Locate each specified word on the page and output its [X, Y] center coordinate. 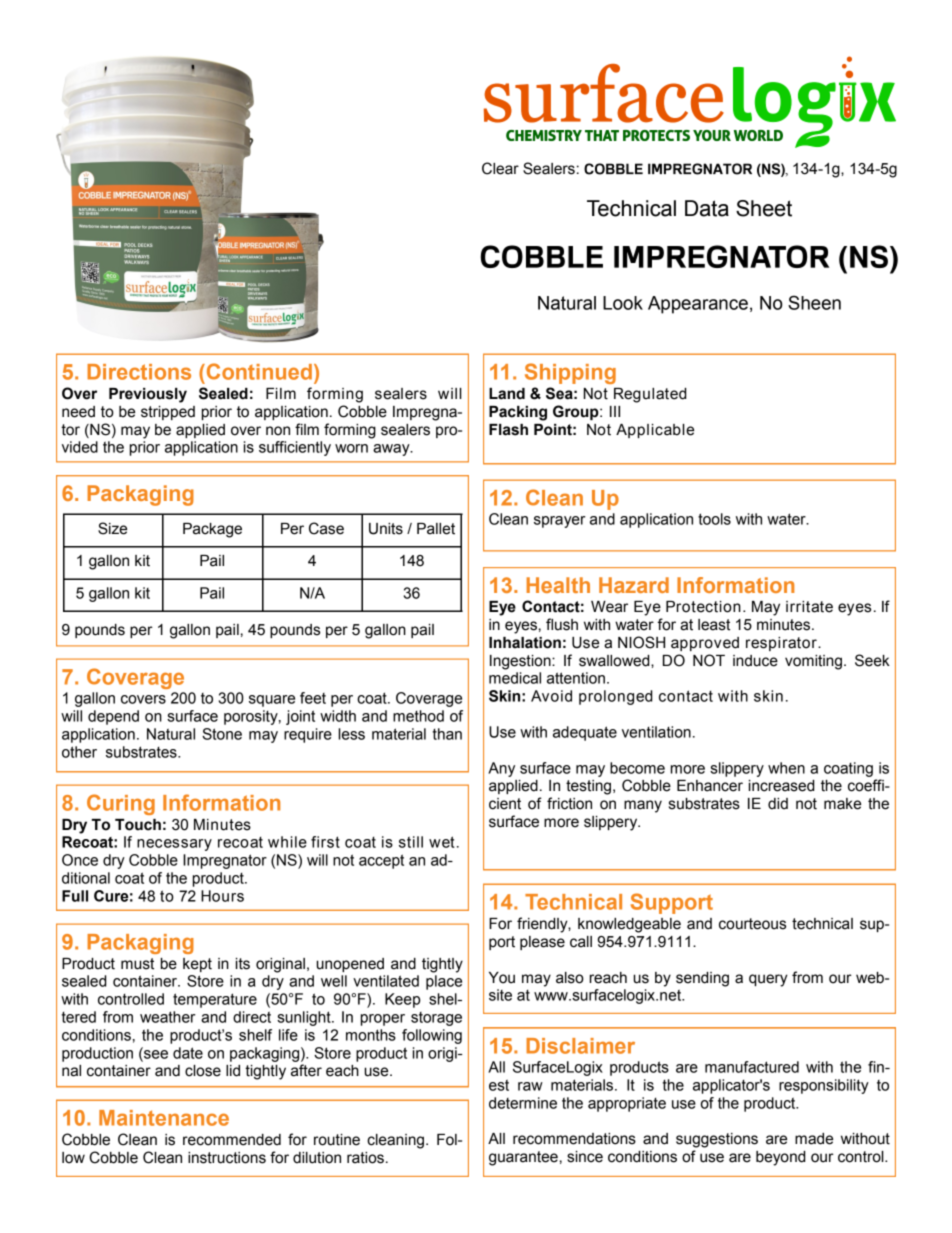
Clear [500, 168]
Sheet [764, 208]
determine [523, 1103]
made [814, 1139]
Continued [258, 371]
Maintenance [164, 1118]
